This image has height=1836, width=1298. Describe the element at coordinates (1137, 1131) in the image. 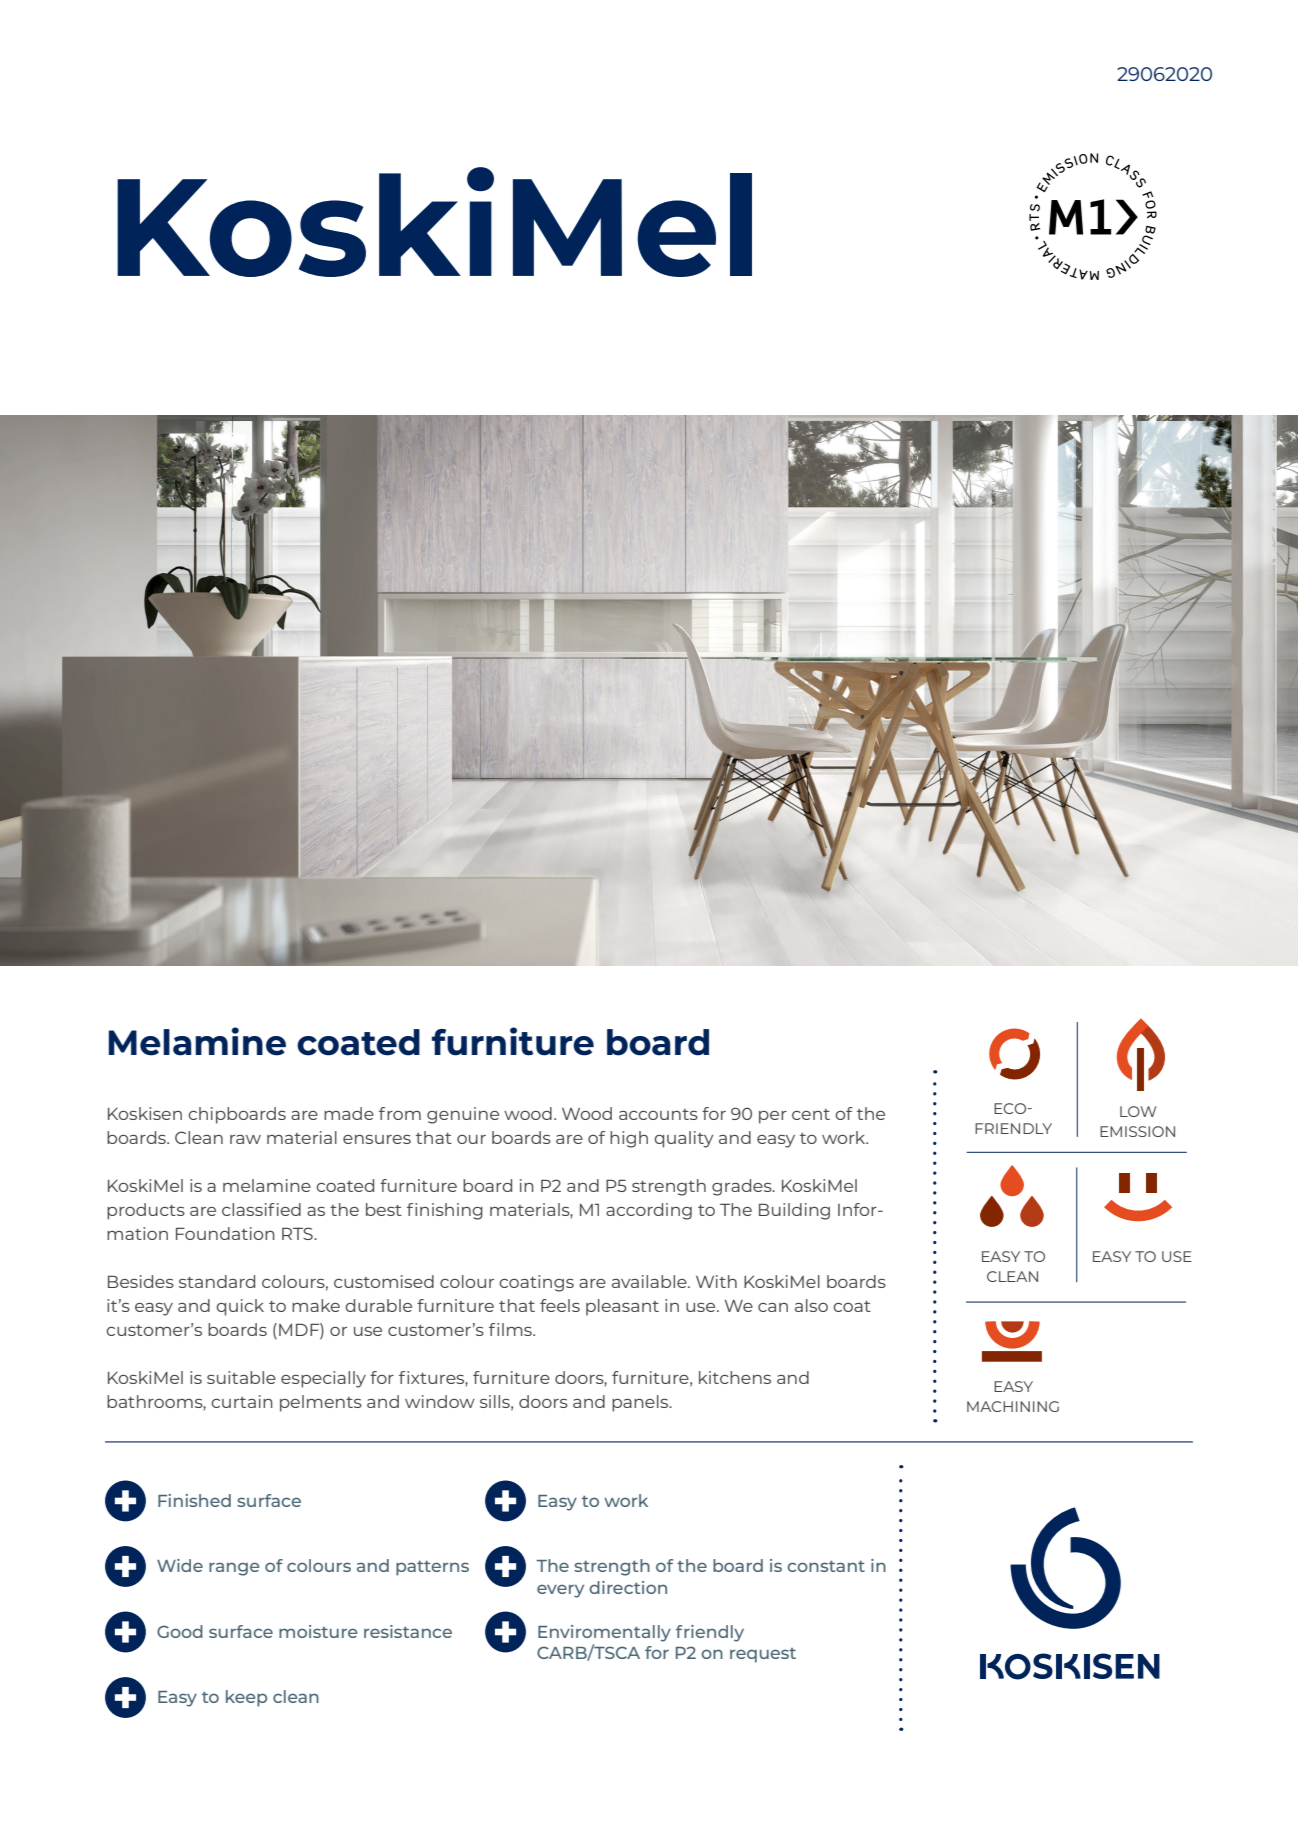

I see `EMISSION` at that location.
